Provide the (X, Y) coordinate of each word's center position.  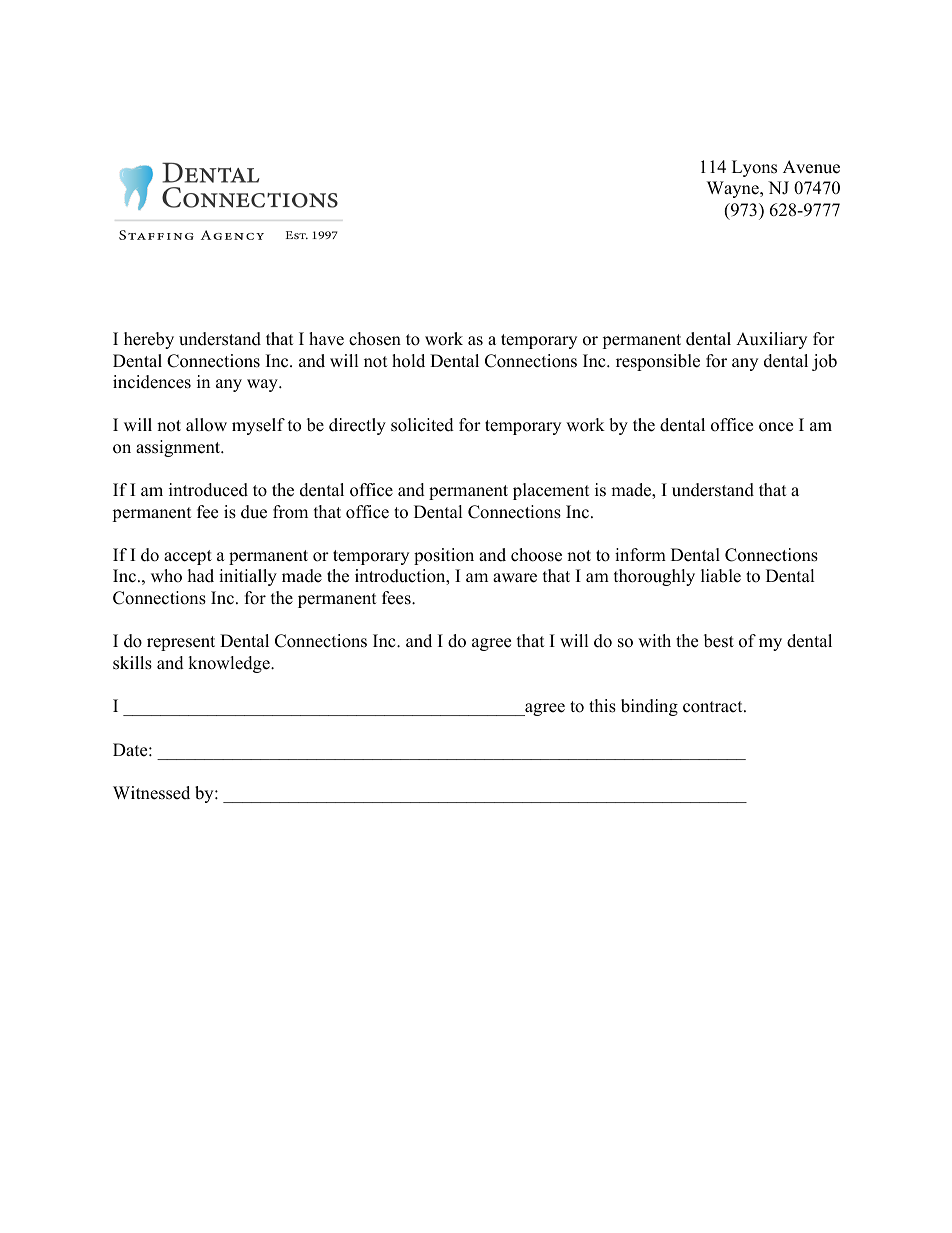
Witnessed (151, 793)
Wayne (734, 189)
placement (551, 491)
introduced (208, 490)
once (776, 427)
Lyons (754, 168)
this (602, 706)
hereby (149, 340)
